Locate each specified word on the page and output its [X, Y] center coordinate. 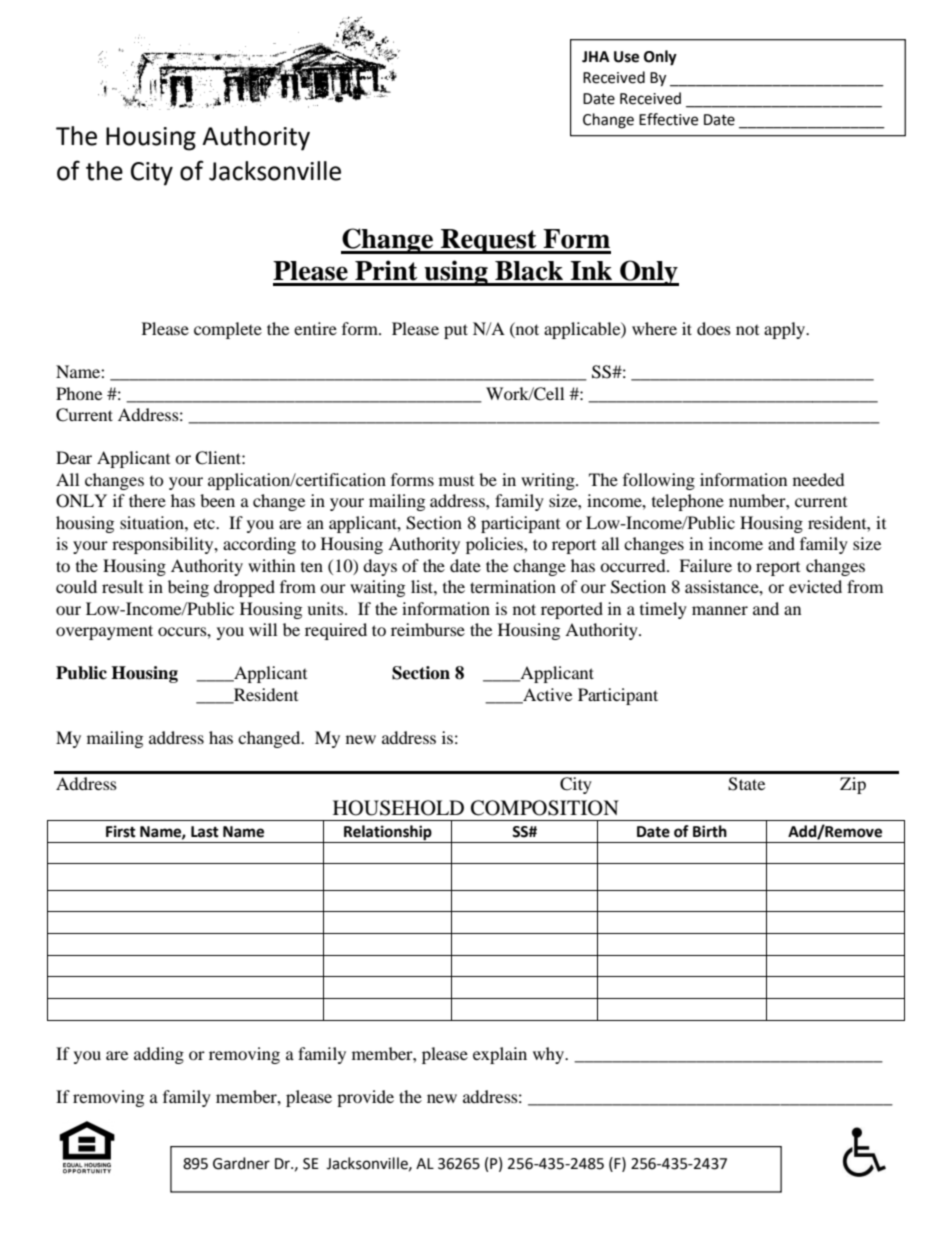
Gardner [241, 1163]
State [746, 784]
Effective [668, 119]
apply [786, 330]
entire [315, 328]
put [456, 331]
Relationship [388, 834]
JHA [596, 57]
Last [205, 832]
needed [819, 479]
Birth [710, 831]
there [147, 500]
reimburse [428, 629]
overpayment [104, 632]
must [456, 481]
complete [228, 330]
